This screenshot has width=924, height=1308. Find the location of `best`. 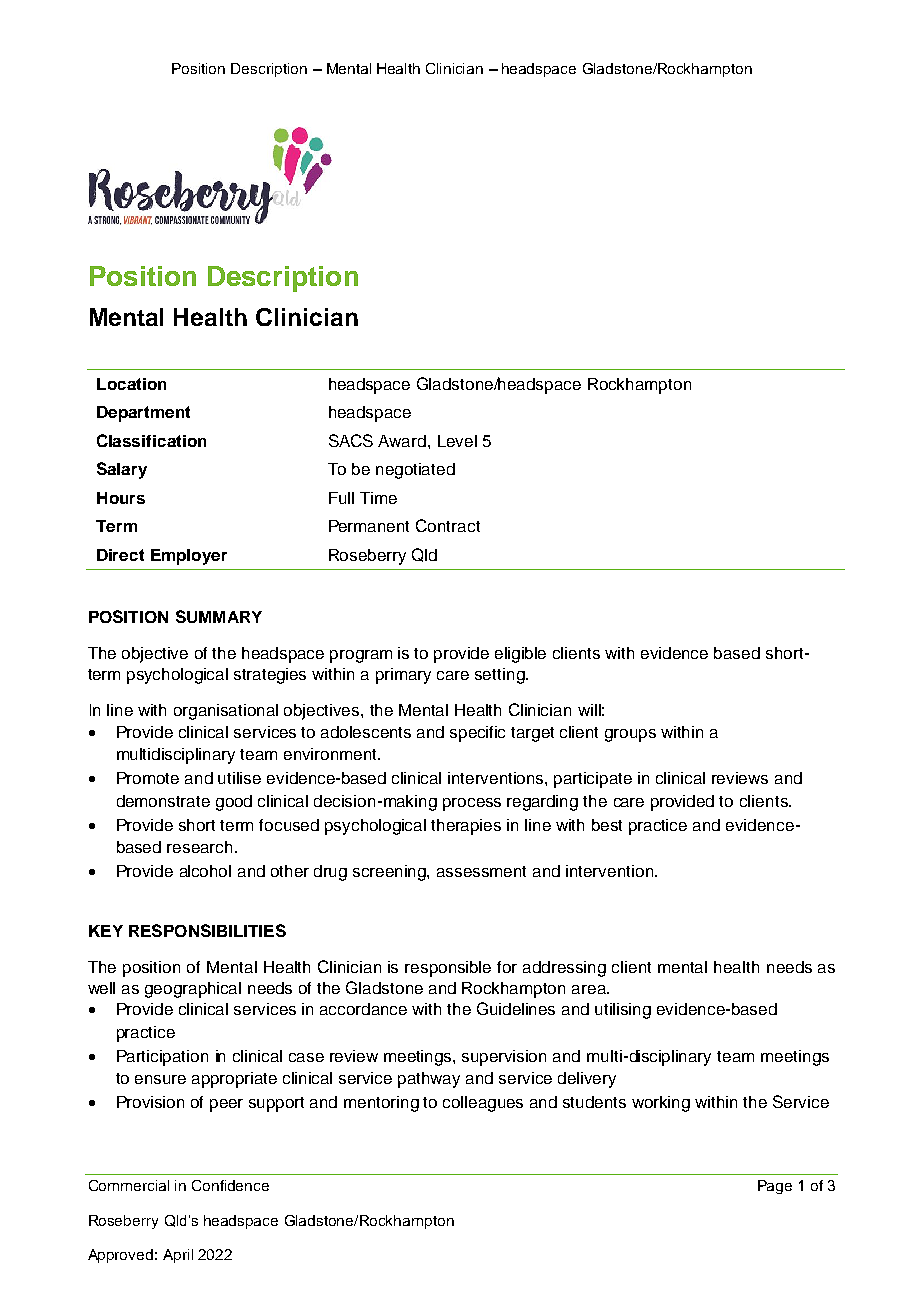

best is located at coordinates (607, 825).
